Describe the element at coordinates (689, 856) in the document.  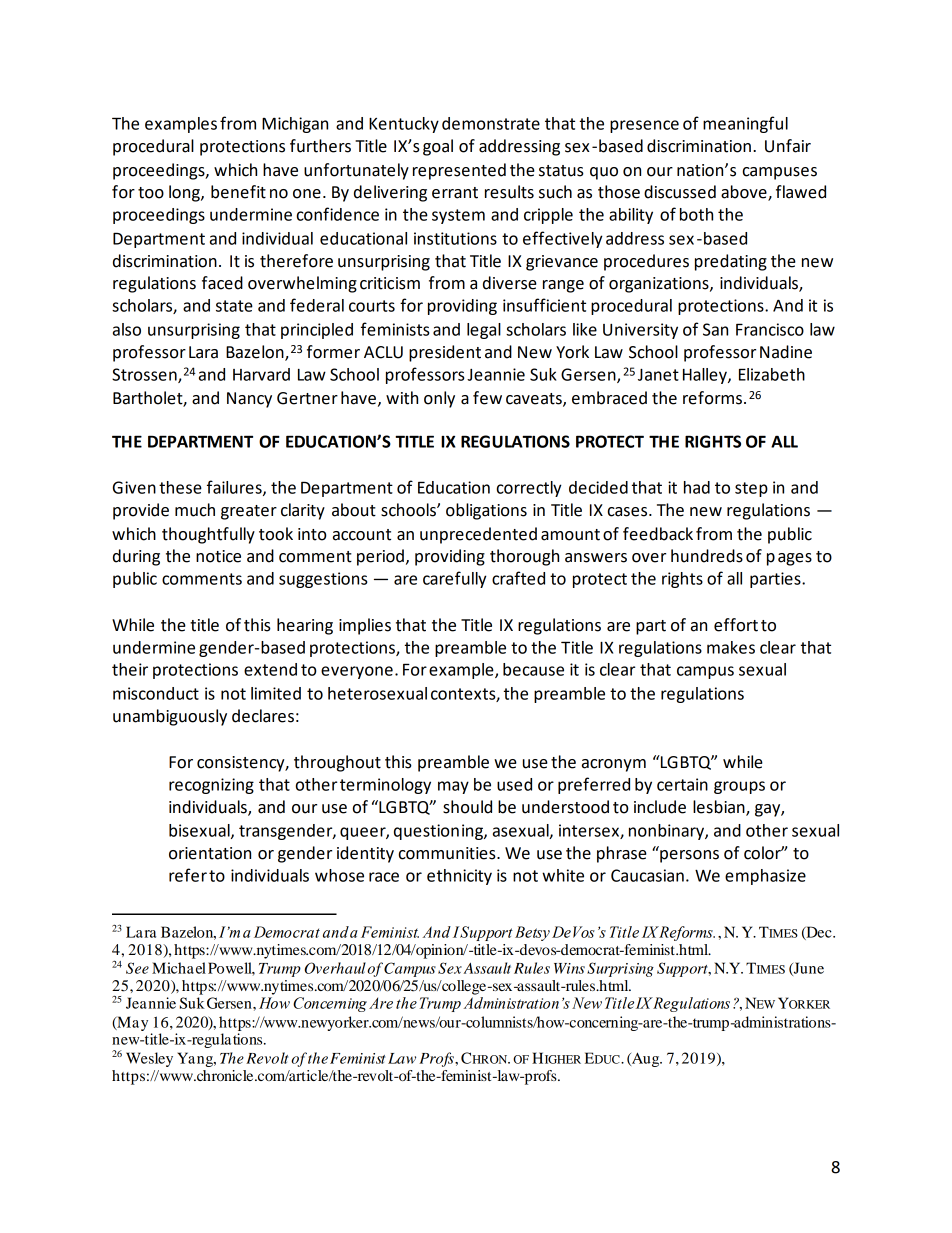
I see `persons` at that location.
